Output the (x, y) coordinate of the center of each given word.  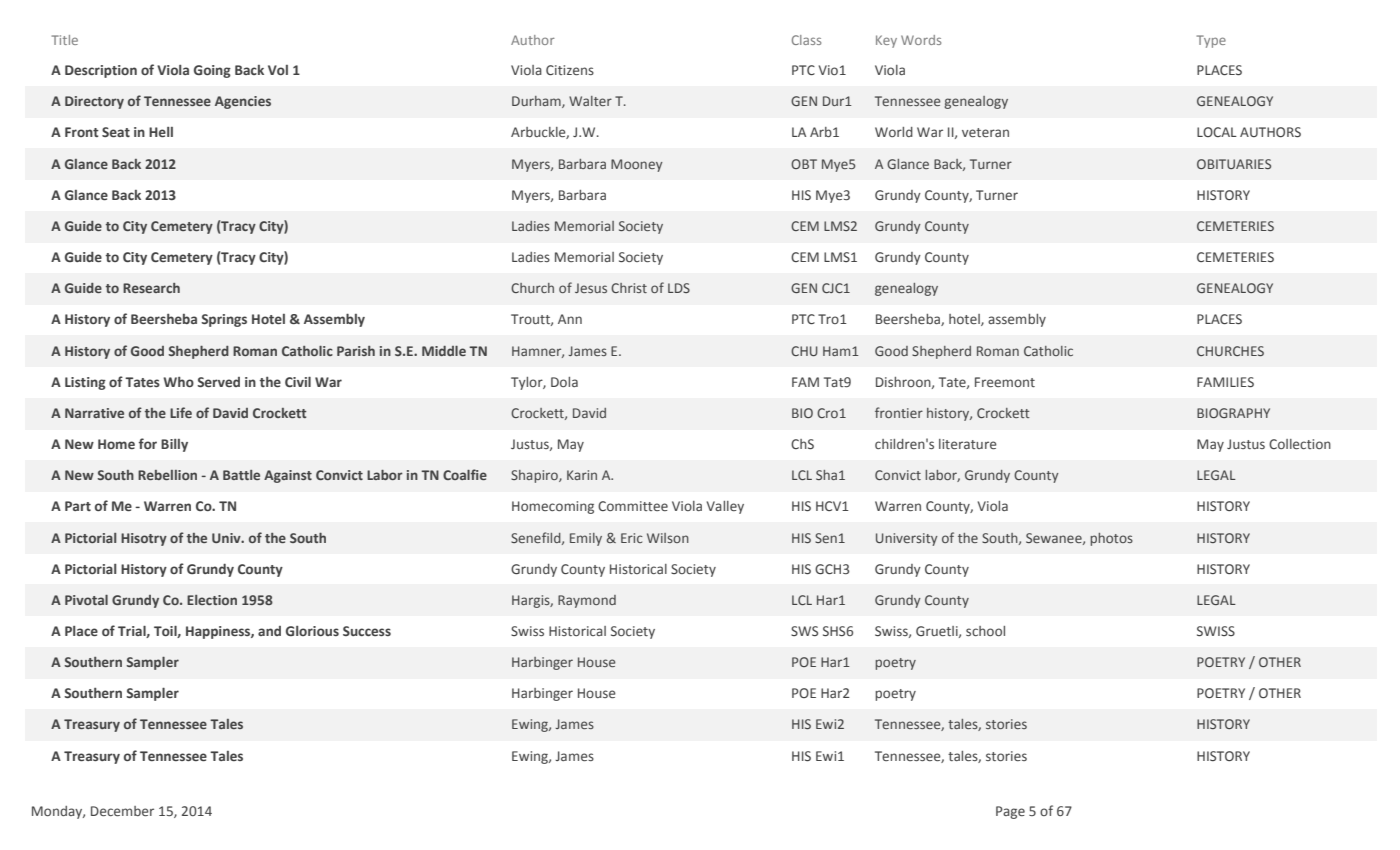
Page (1010, 812)
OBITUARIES (1234, 164)
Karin (582, 475)
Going (212, 71)
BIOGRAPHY (1233, 413)
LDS (679, 288)
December (122, 811)
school (985, 631)
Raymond (587, 601)
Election (212, 600)
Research (151, 288)
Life (181, 412)
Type (1211, 41)
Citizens (570, 70)
